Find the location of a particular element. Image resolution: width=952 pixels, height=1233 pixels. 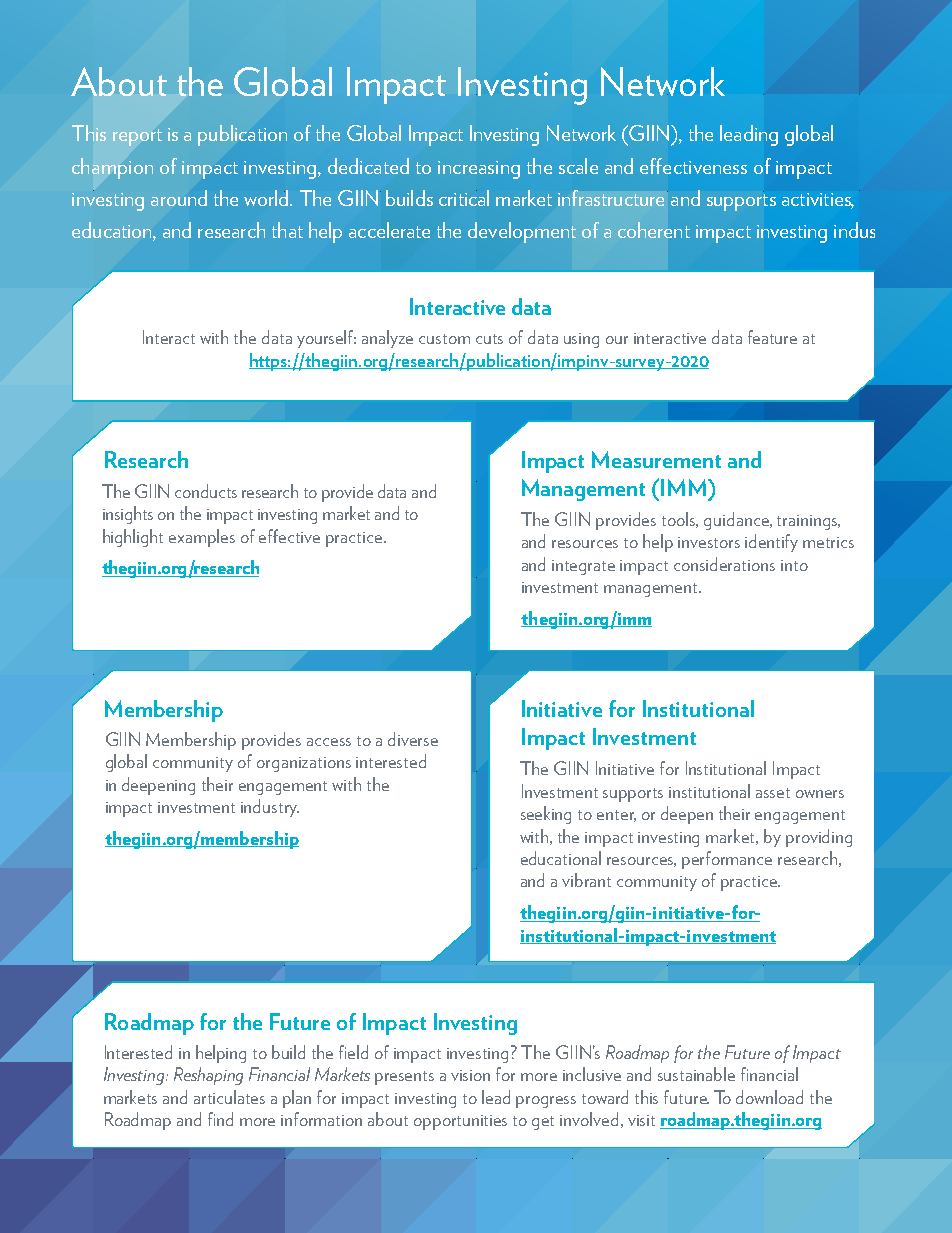

examples is located at coordinates (202, 538).
